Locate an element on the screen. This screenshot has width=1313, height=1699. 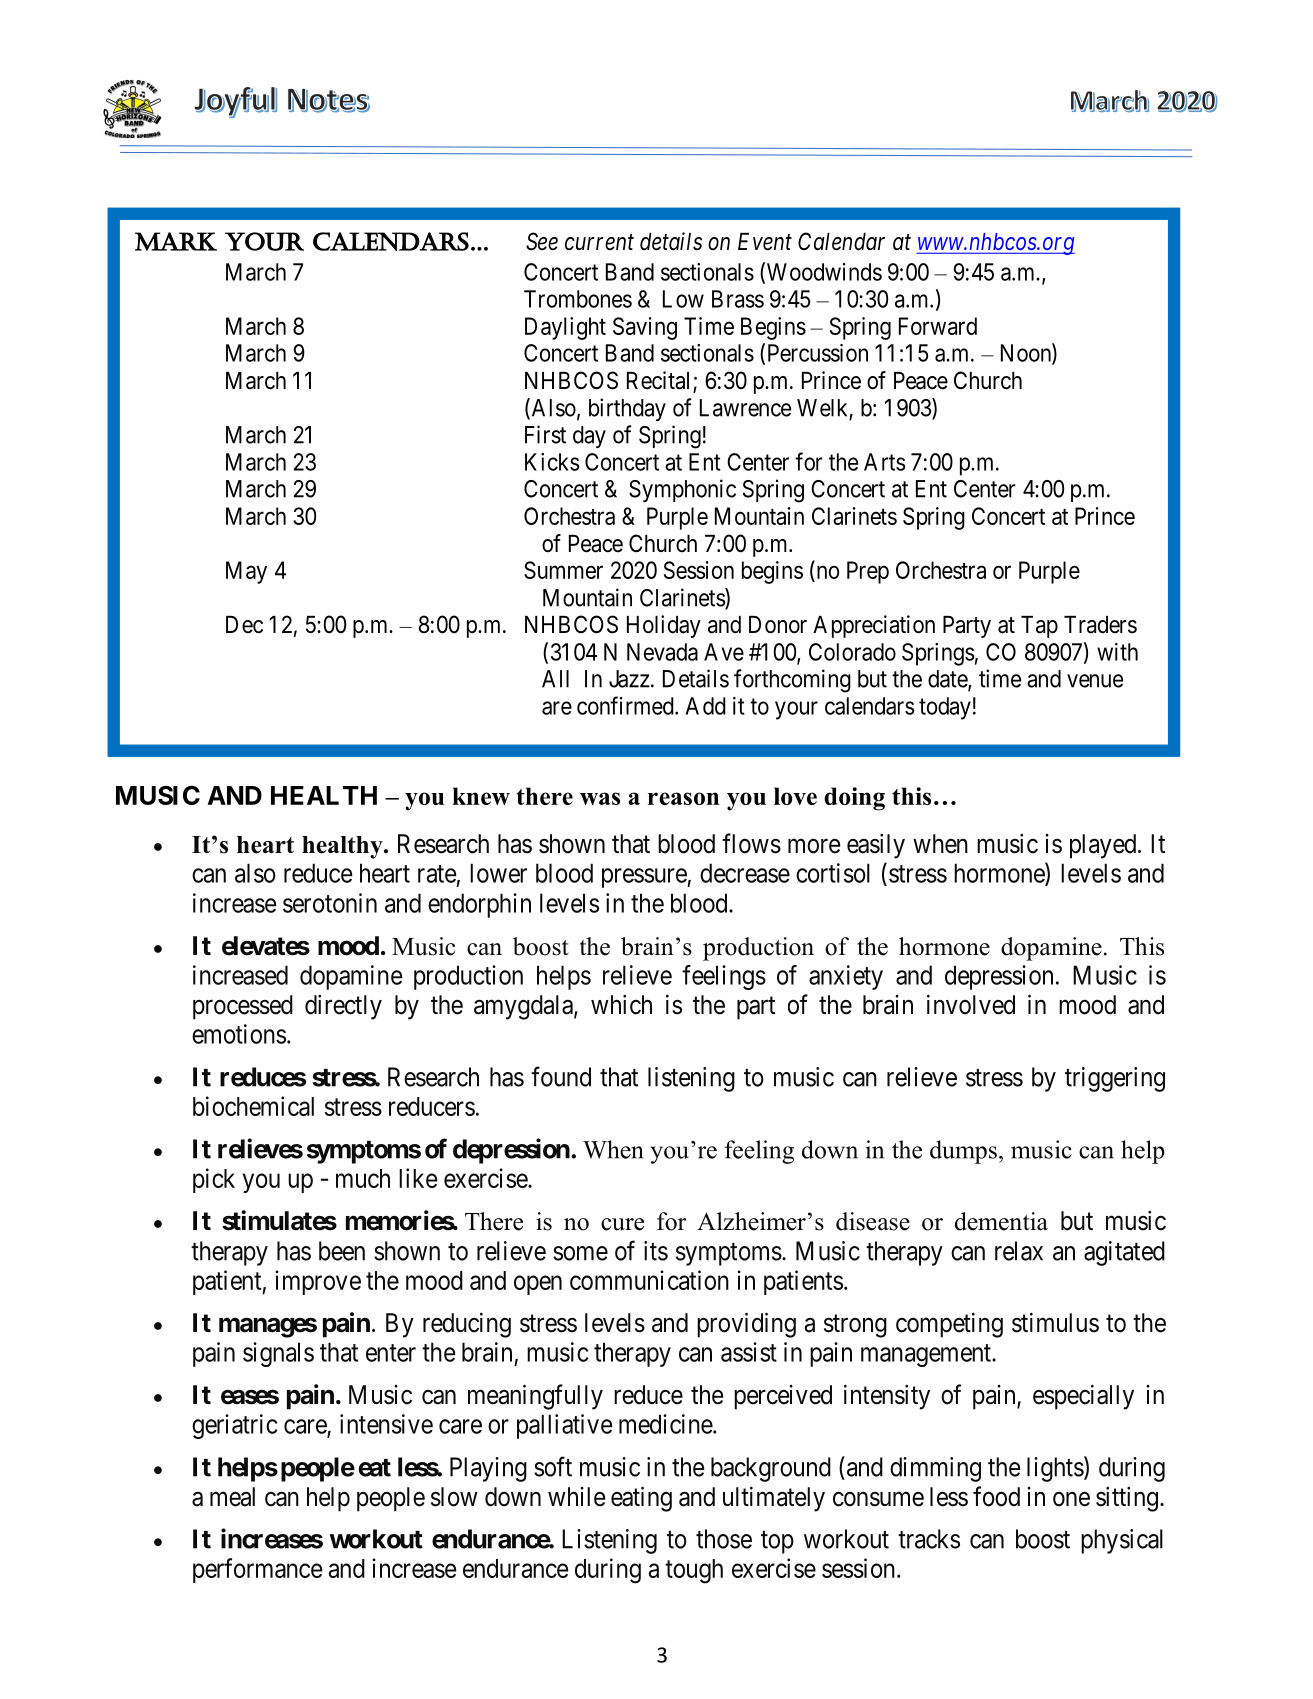
pressure is located at coordinates (645, 878).
